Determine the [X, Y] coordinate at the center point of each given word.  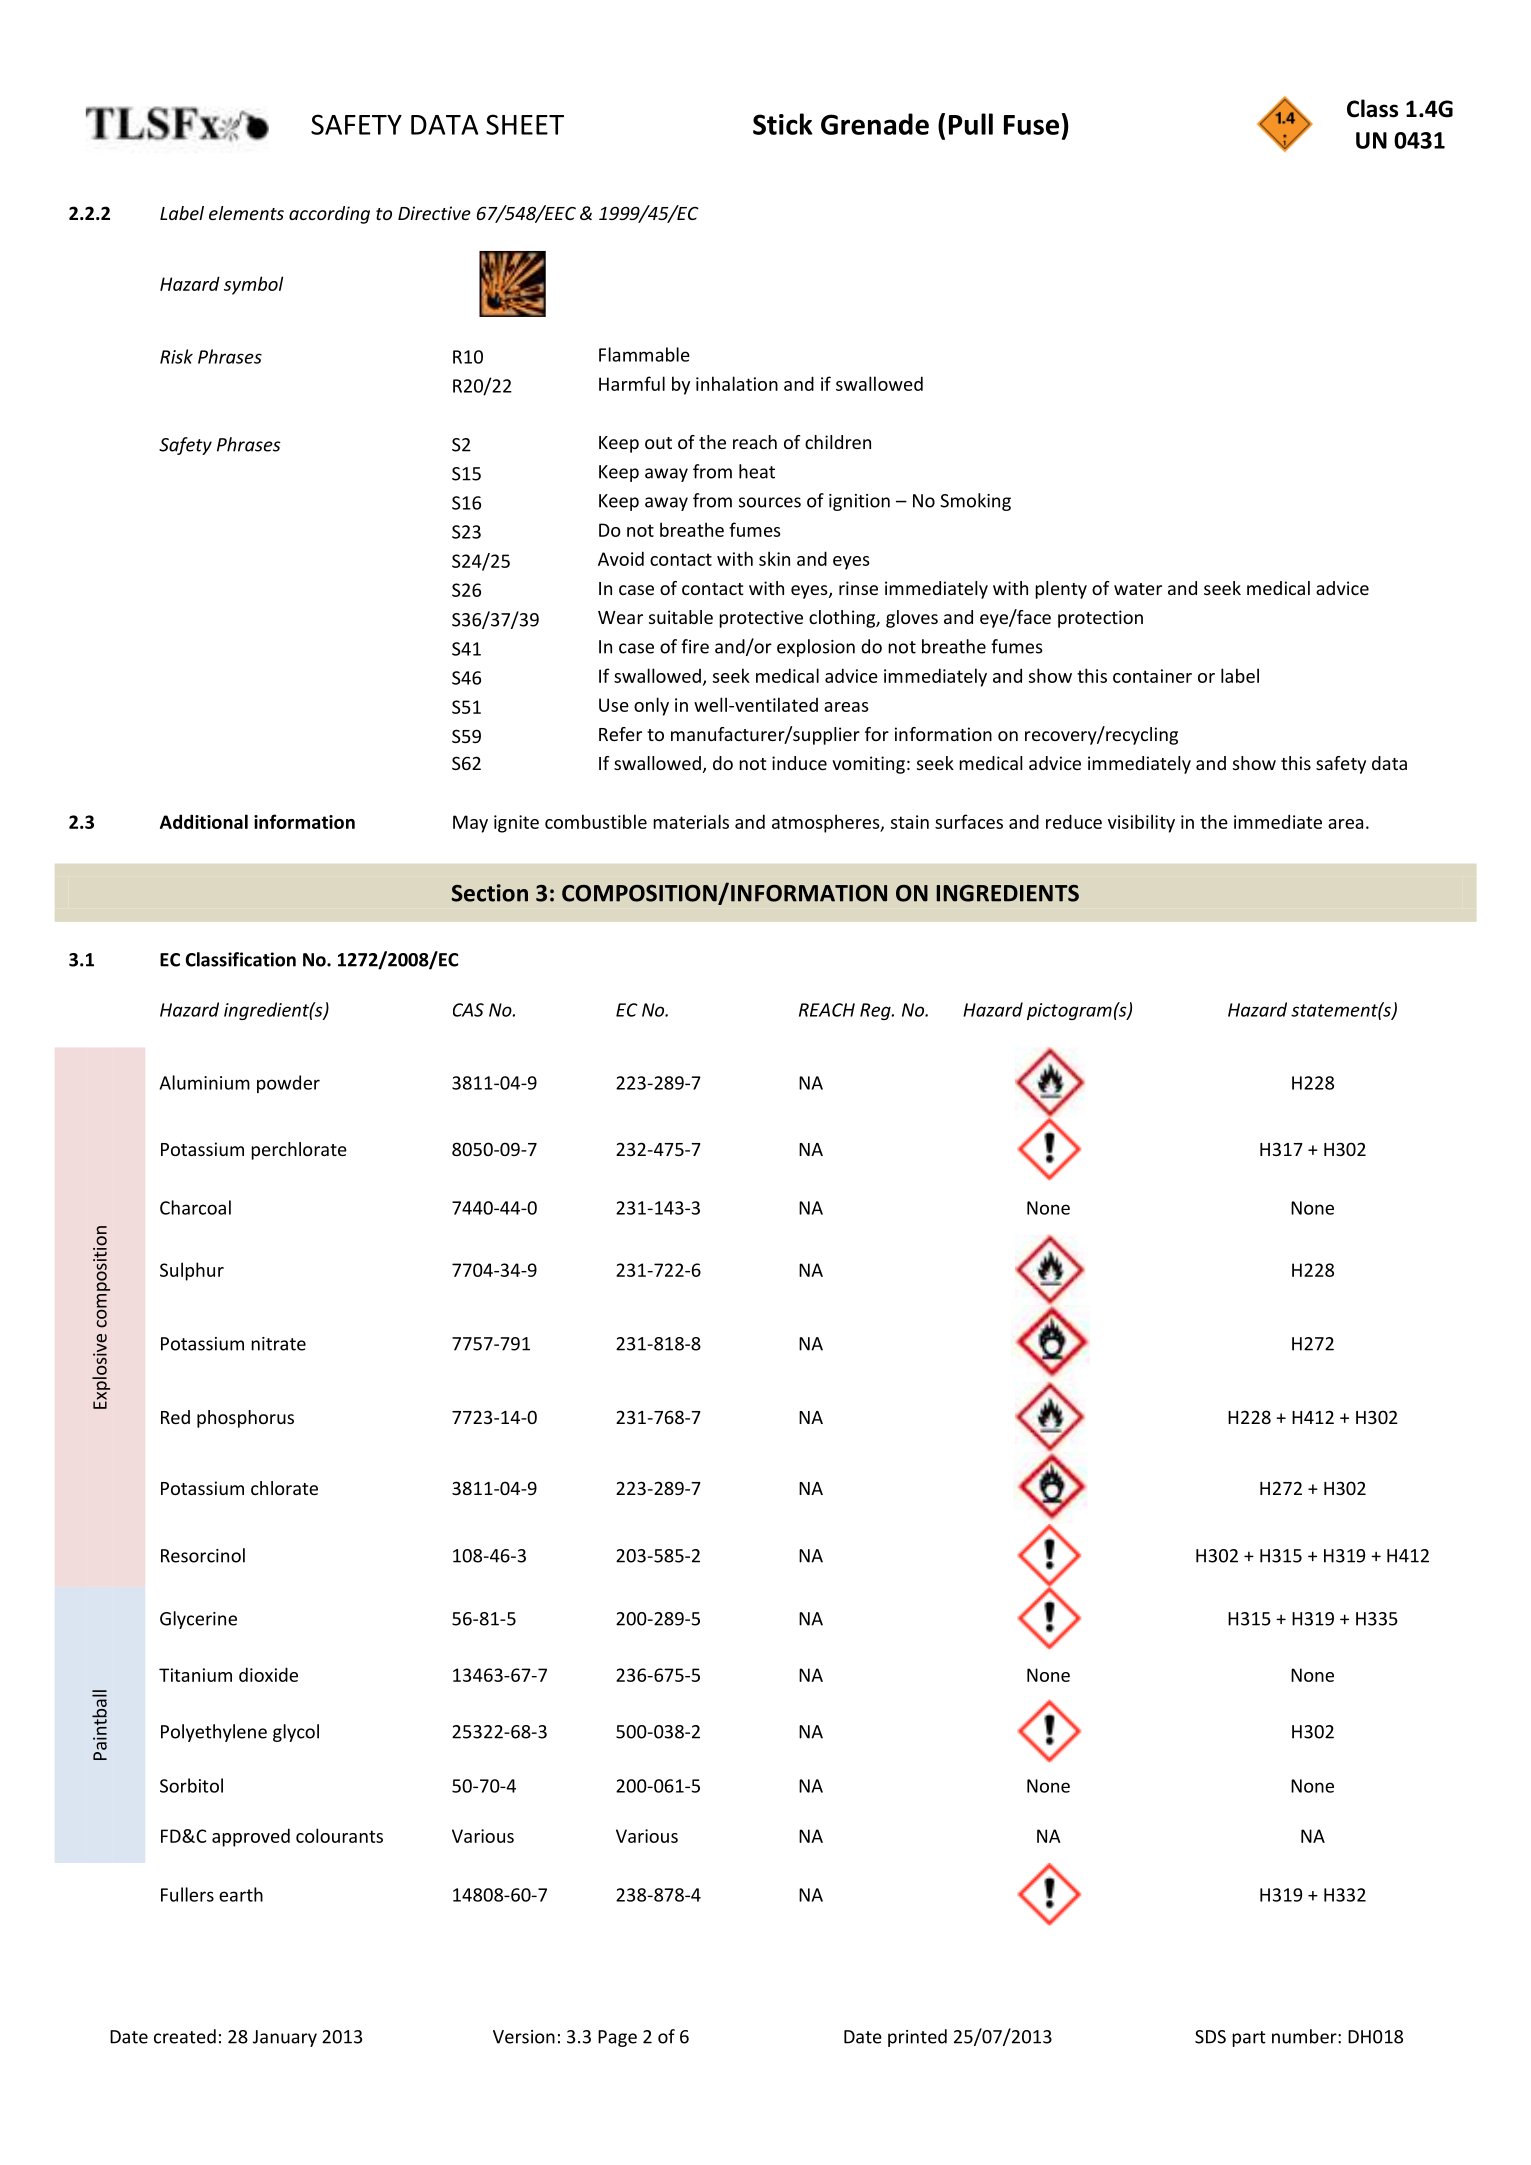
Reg [876, 1011]
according [329, 215]
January [285, 2038]
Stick [783, 124]
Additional [204, 821]
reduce [1074, 821]
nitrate [278, 1344]
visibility [1141, 823]
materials [691, 821]
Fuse [1031, 125]
